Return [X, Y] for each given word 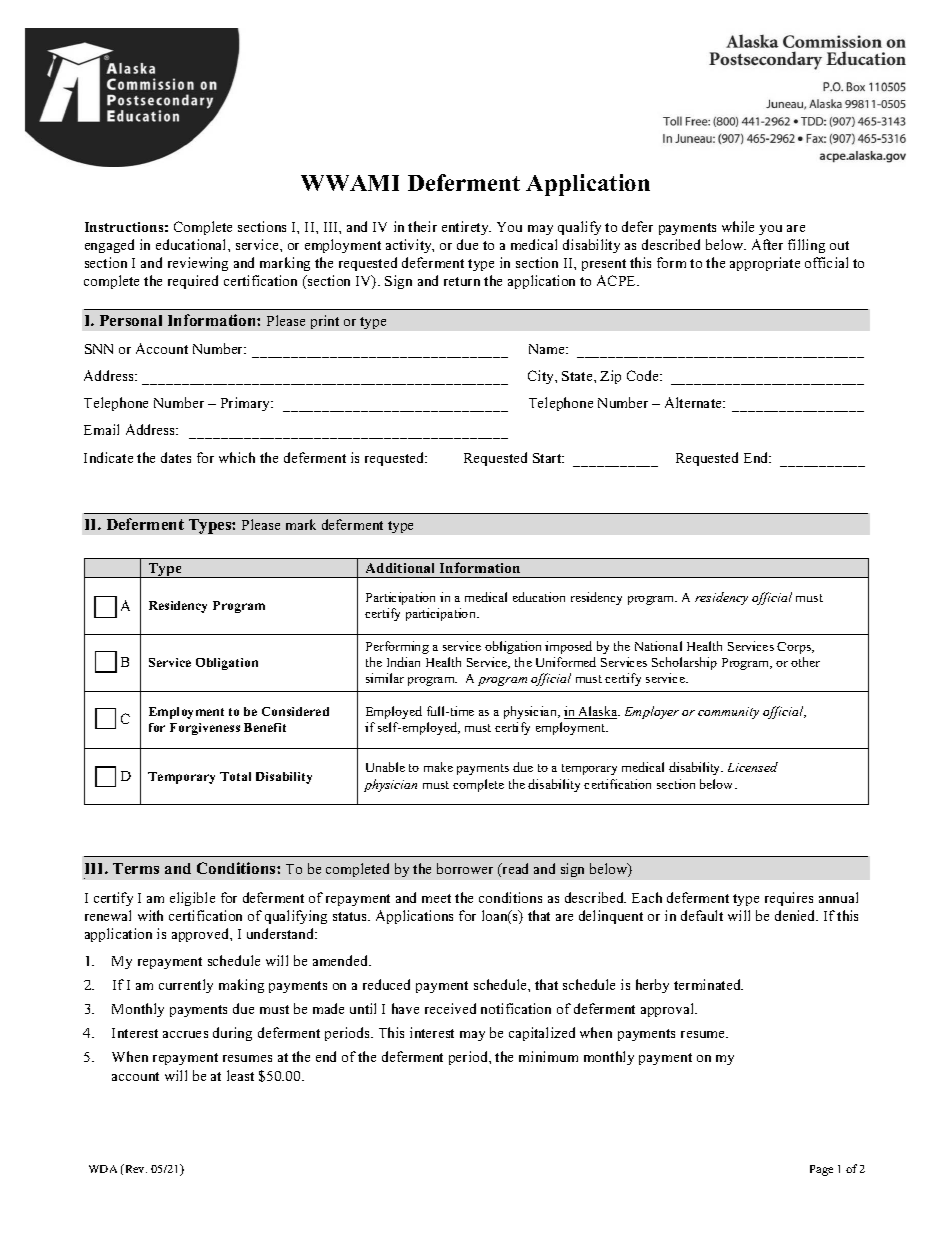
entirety [466, 228]
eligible [192, 899]
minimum [548, 1056]
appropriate [765, 264]
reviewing [198, 264]
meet [436, 898]
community [728, 713]
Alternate [694, 402]
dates [176, 457]
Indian [403, 662]
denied [796, 915]
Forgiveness [205, 729]
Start [548, 458]
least [240, 1075]
